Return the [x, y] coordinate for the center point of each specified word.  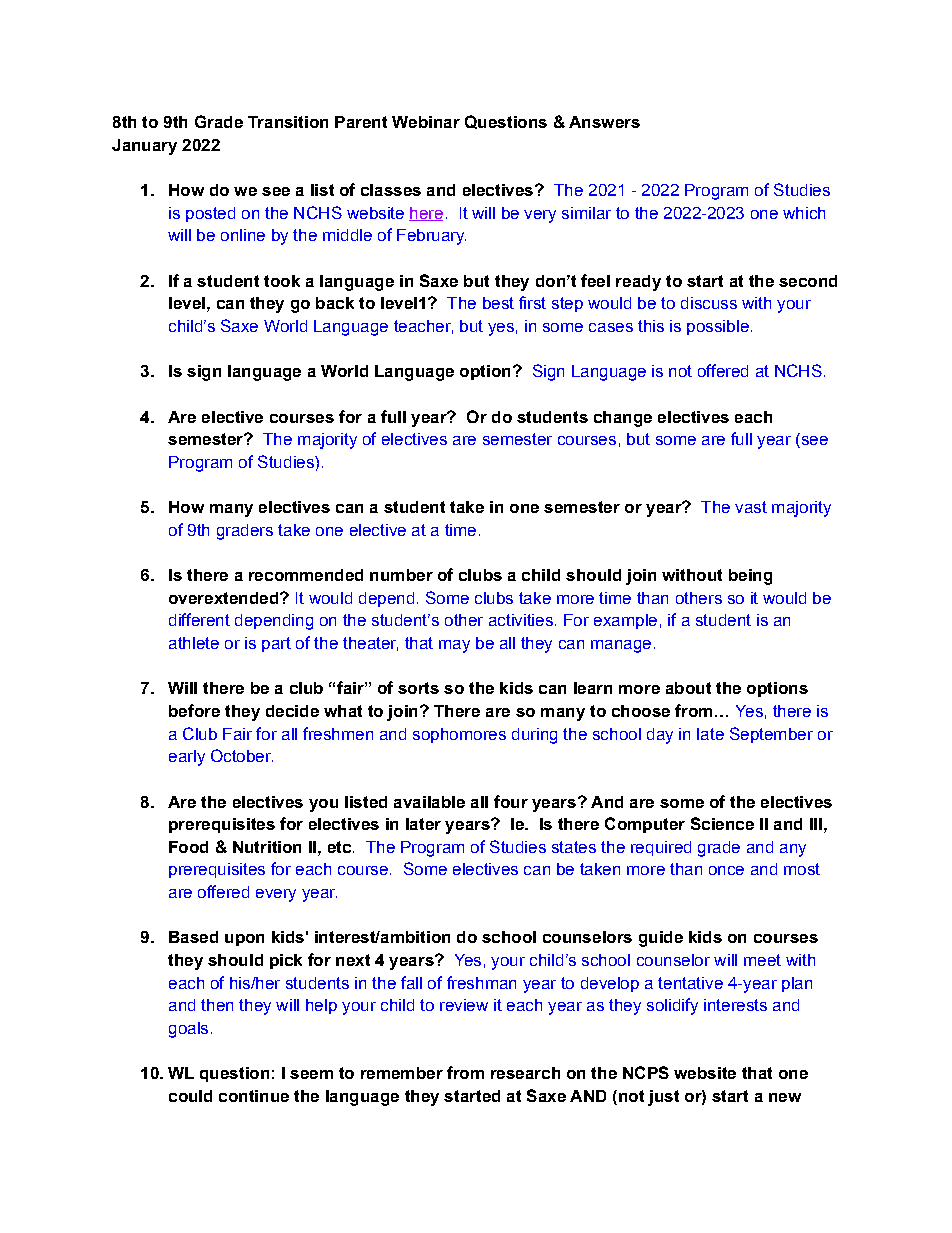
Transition [288, 122]
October [242, 755]
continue [254, 1096]
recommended [306, 575]
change [623, 419]
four [511, 801]
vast [751, 507]
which [804, 213]
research [525, 1073]
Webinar [426, 122]
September [771, 735]
